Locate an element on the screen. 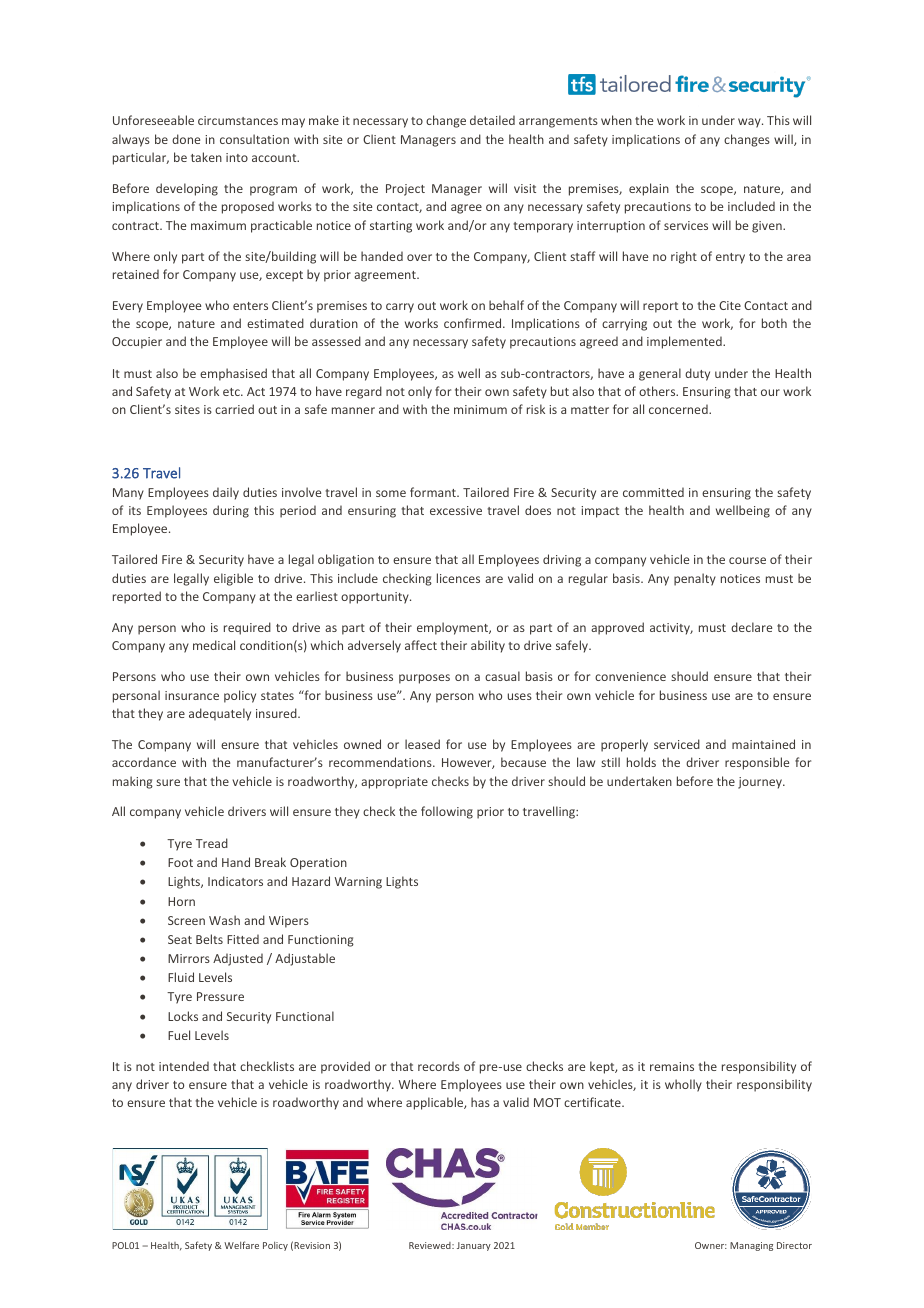  Locks is located at coordinates (183, 1016).
